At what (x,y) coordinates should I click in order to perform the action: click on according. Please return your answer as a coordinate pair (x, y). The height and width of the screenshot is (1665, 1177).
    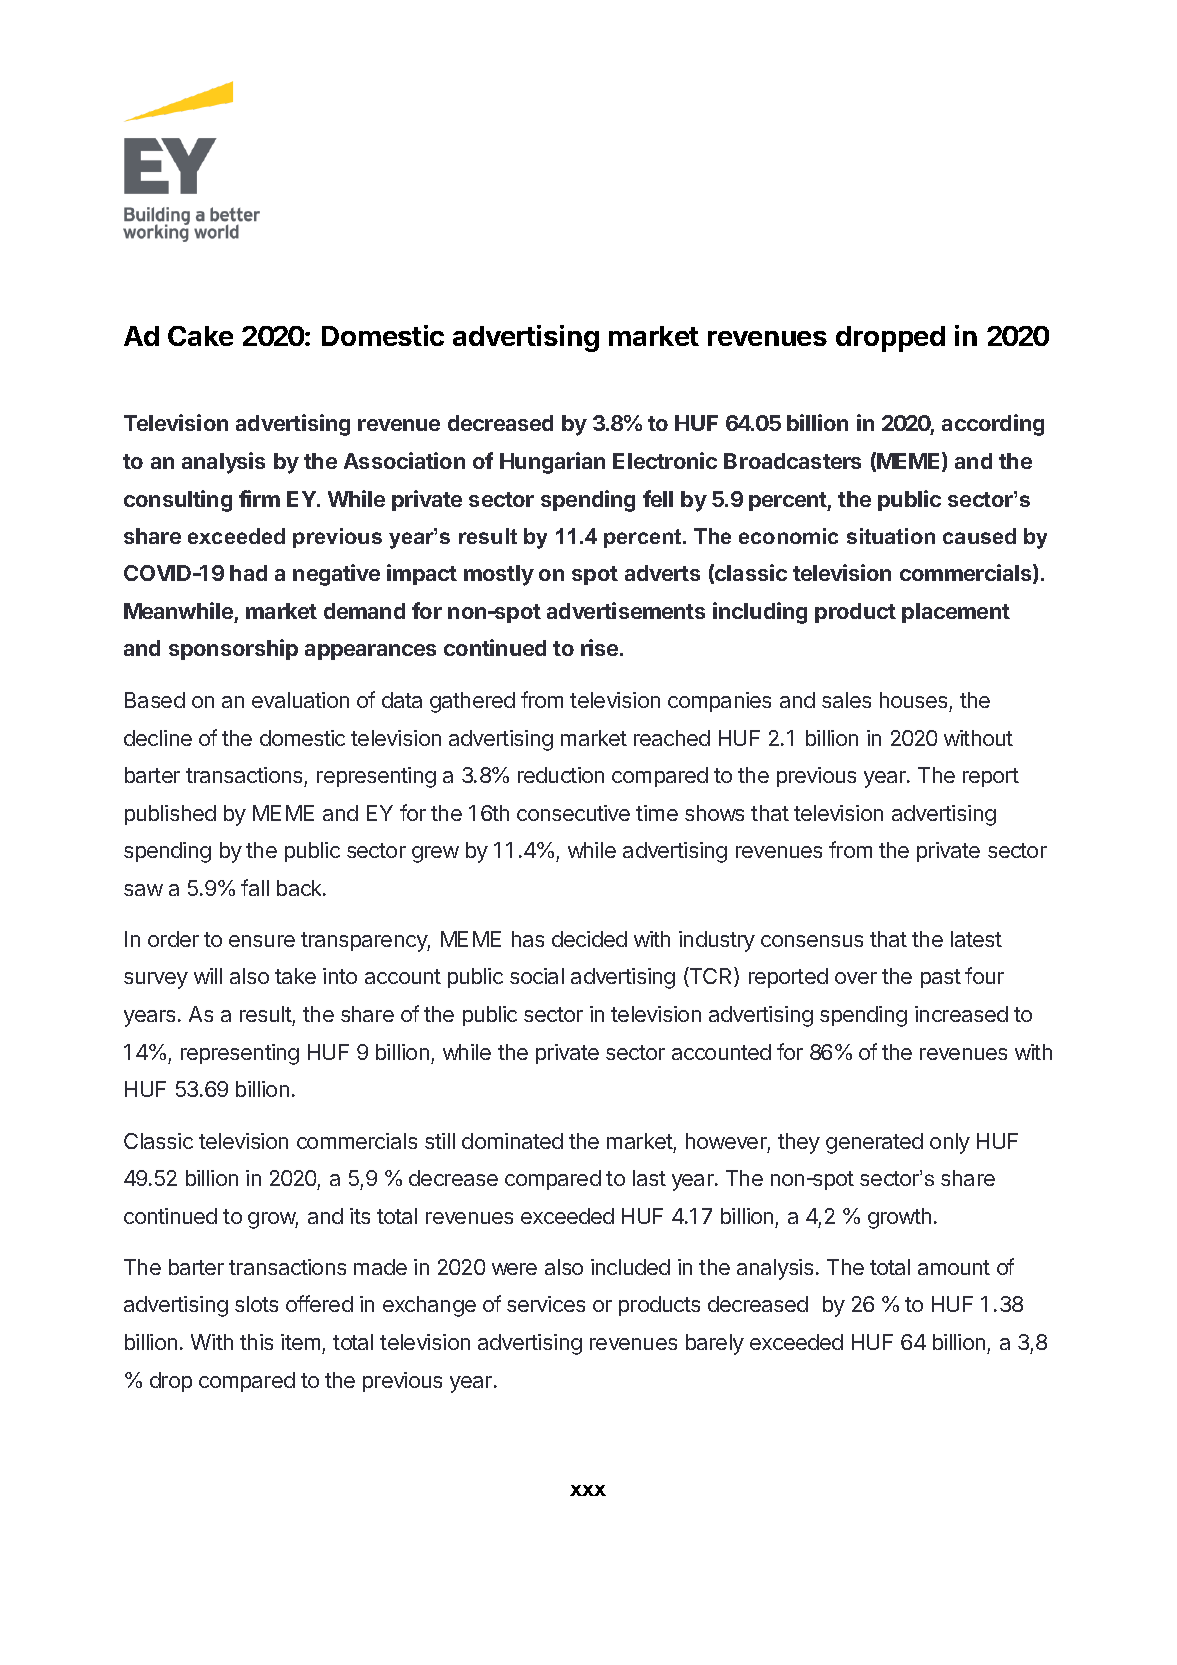
    Looking at the image, I should click on (993, 425).
